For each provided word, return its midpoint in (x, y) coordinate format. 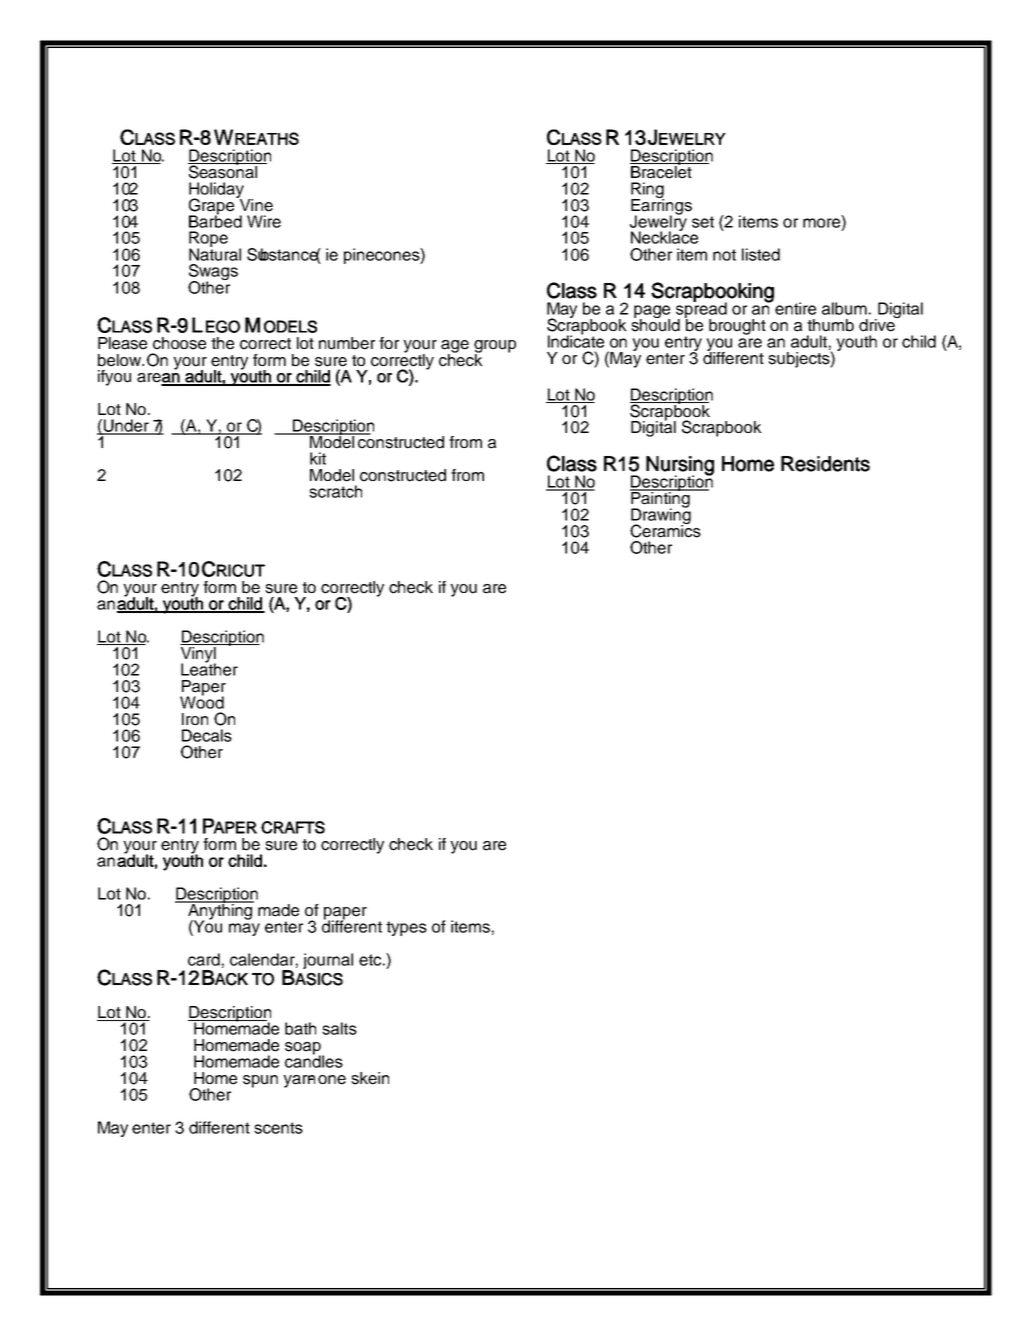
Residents (825, 464)
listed (761, 254)
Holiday (216, 191)
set (703, 222)
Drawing (661, 516)
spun (260, 1081)
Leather (209, 668)
